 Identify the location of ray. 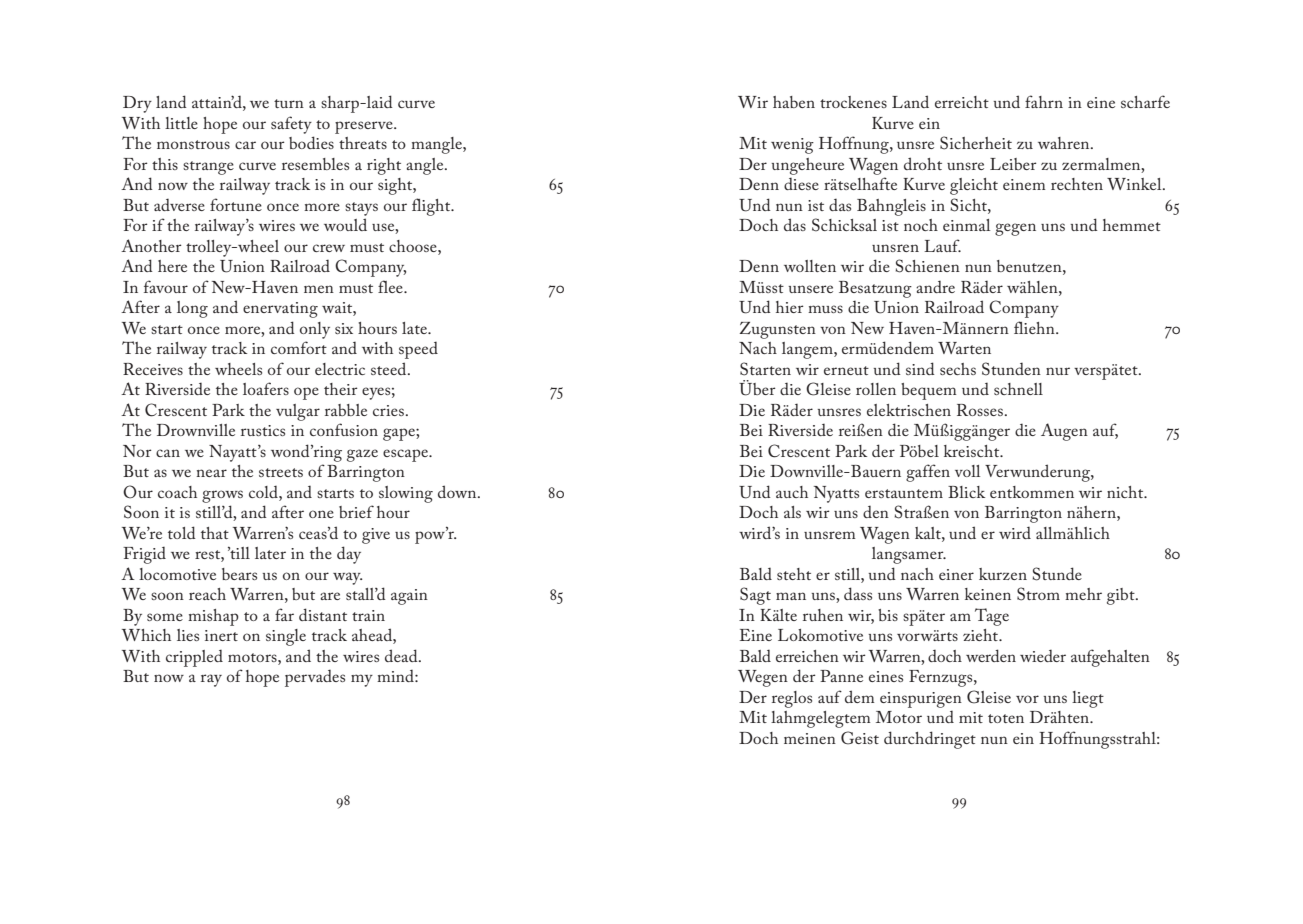
(211, 680).
